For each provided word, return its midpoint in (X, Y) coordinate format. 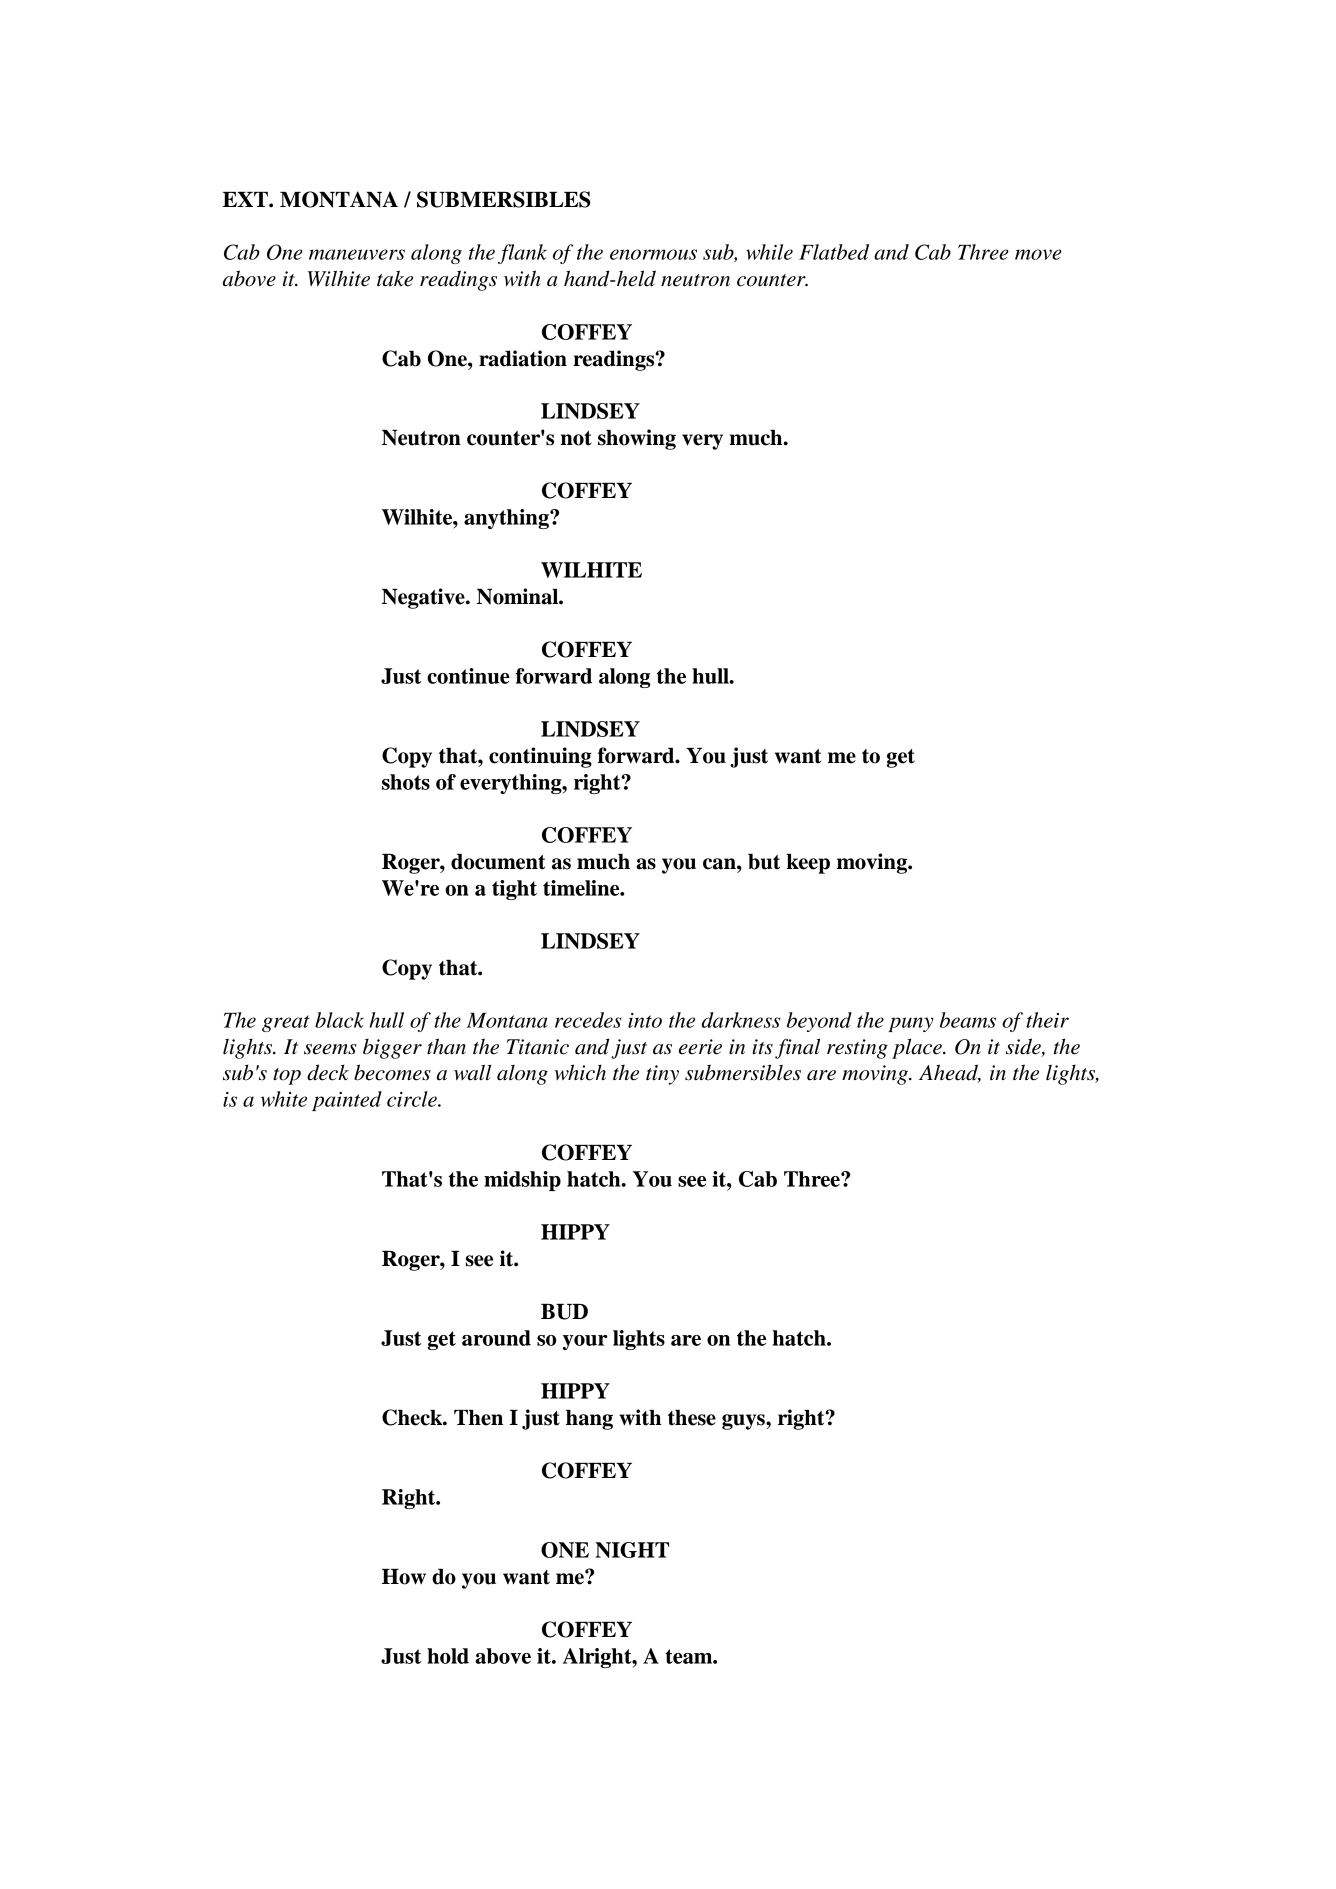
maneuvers (357, 254)
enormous (653, 254)
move (1038, 254)
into (645, 1020)
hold (448, 1656)
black (339, 1020)
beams (968, 1020)
